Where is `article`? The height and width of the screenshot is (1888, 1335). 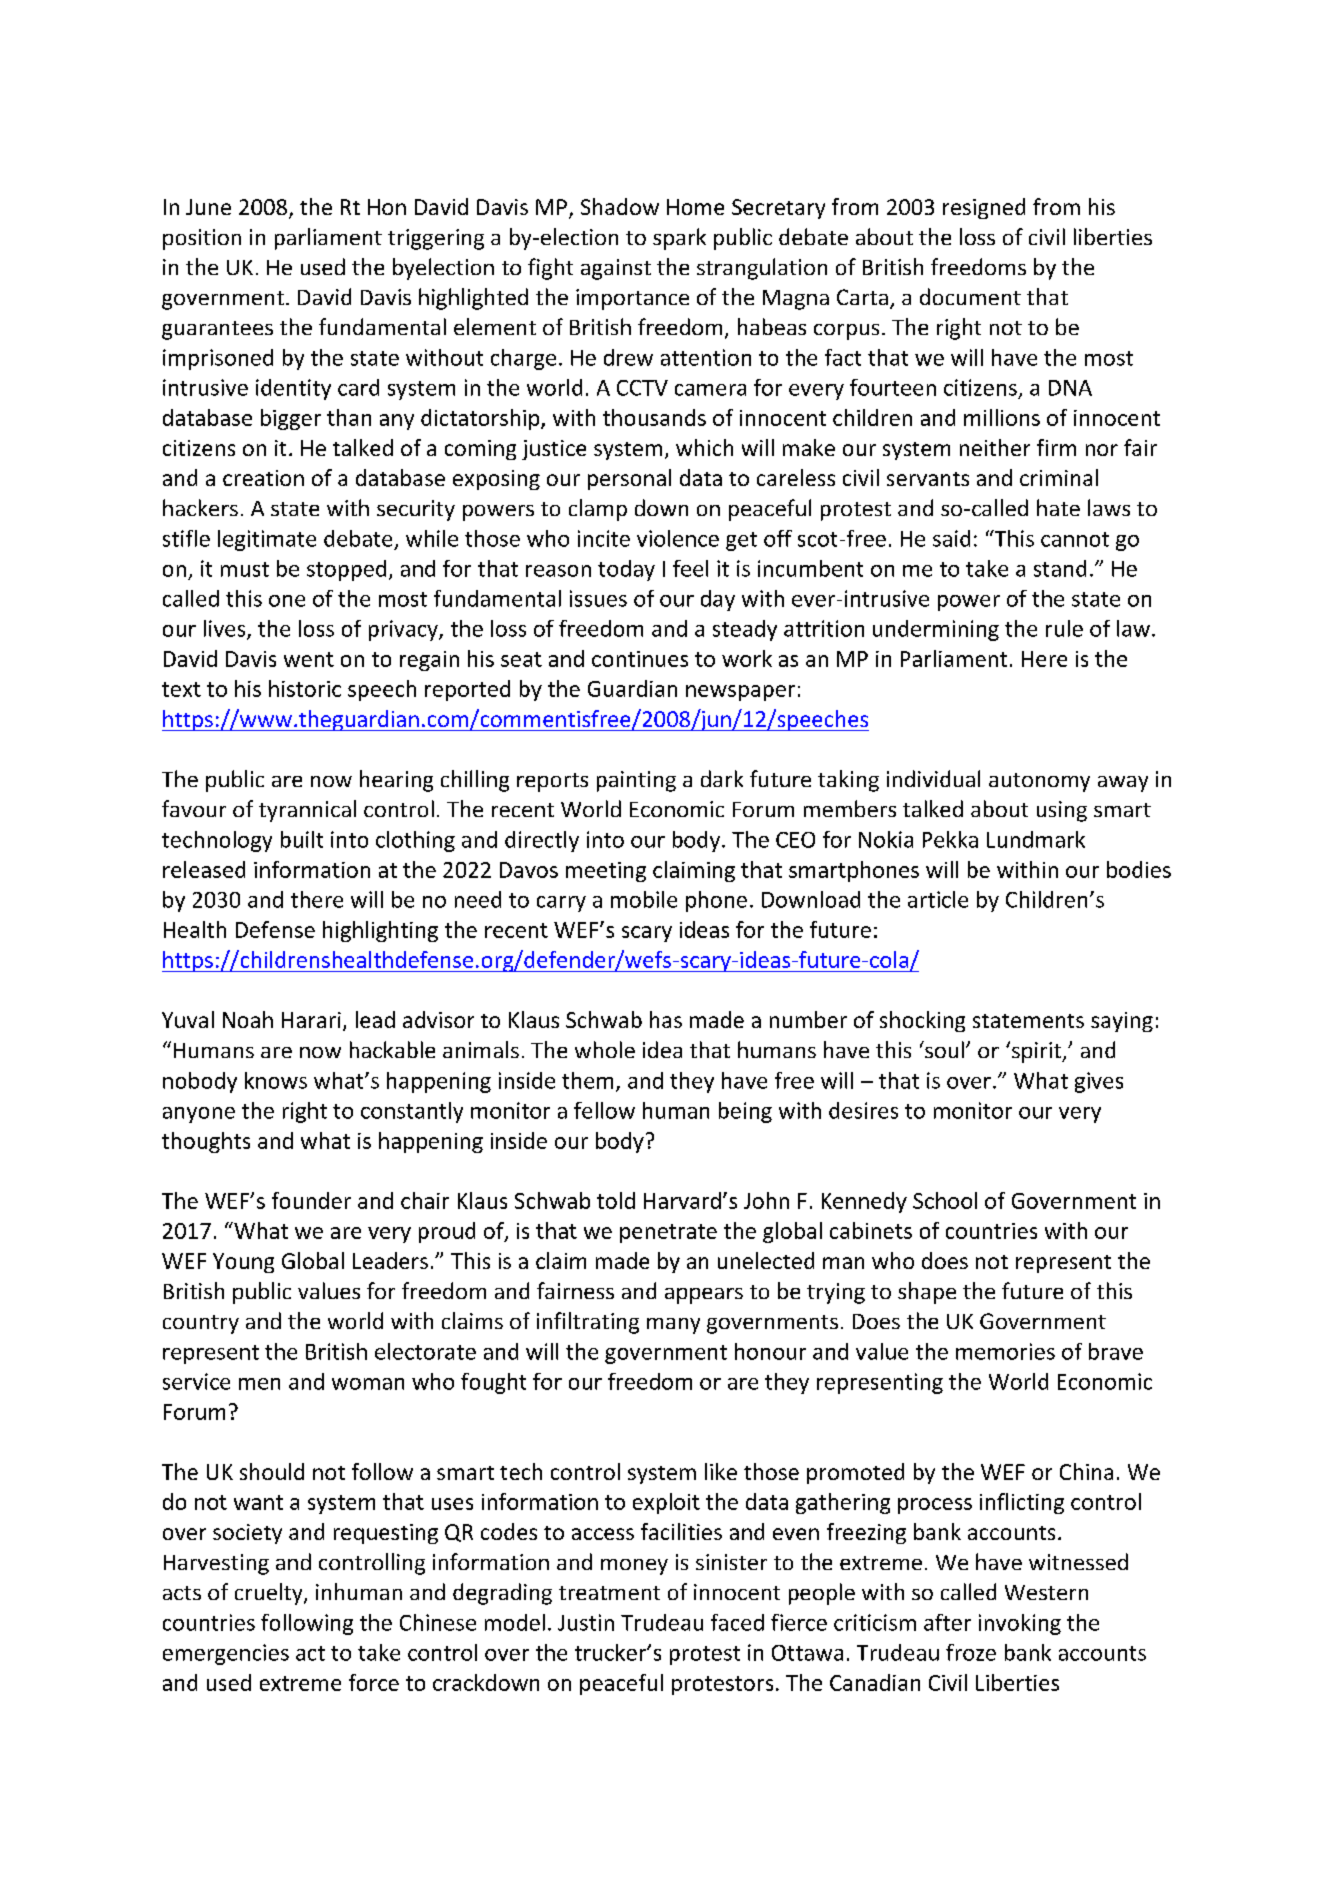
article is located at coordinates (938, 899).
